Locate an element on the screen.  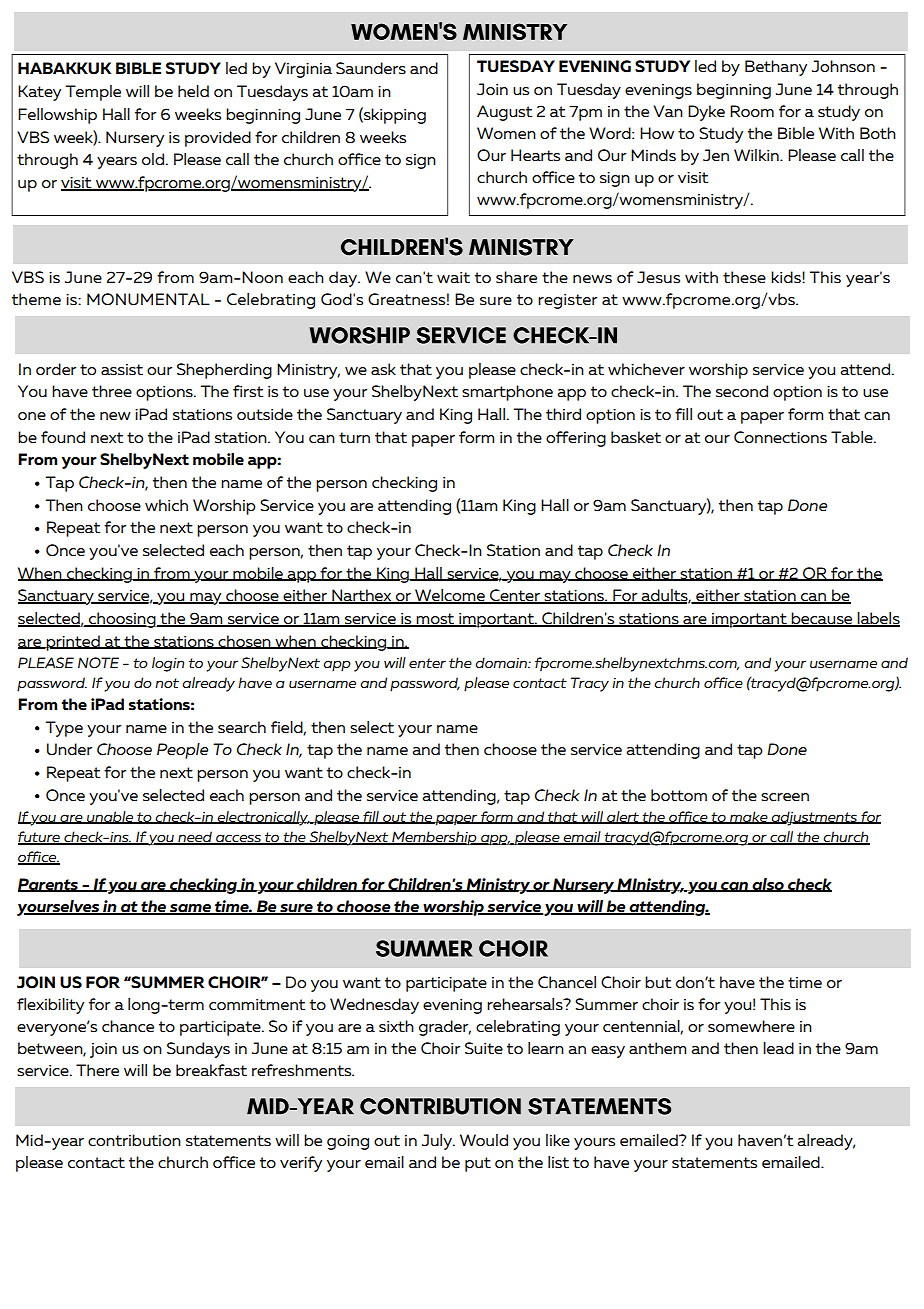
There is located at coordinates (97, 1070).
